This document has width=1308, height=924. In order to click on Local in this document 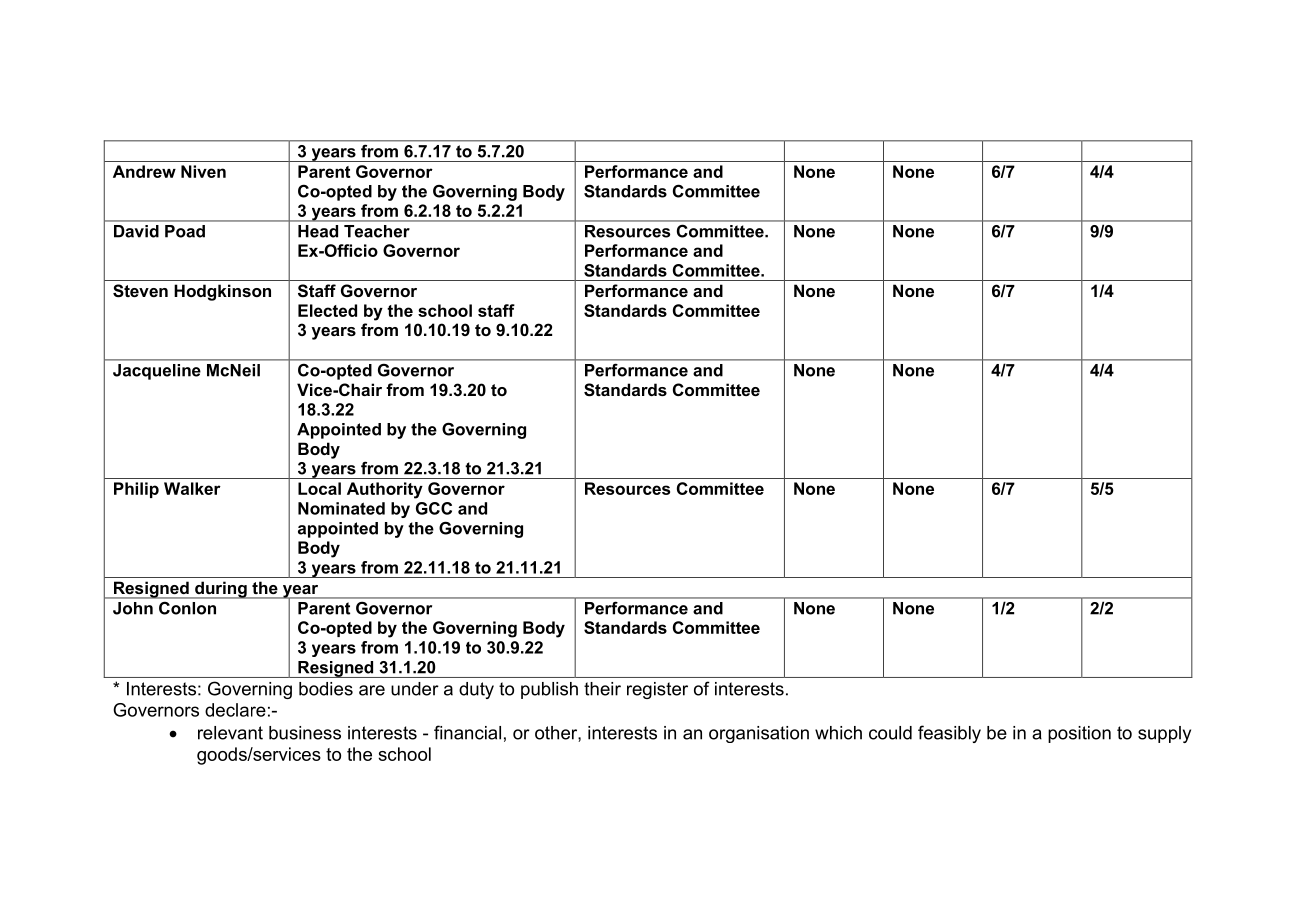, I will do `click(319, 488)`.
